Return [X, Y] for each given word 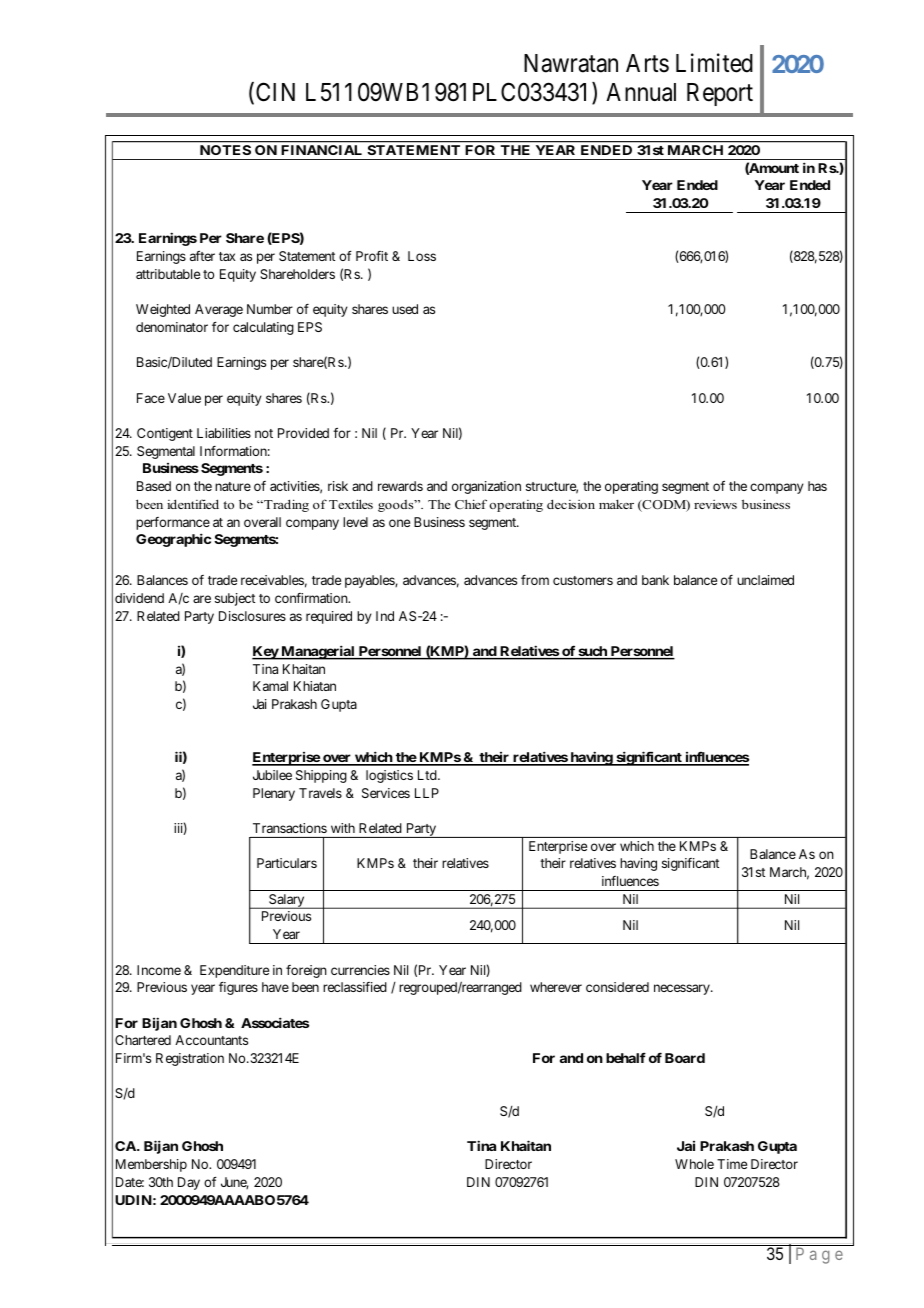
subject [235, 599]
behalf [626, 1058]
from [535, 580]
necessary [683, 989]
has [817, 486]
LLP [427, 793]
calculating [263, 328]
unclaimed [765, 580]
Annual [641, 92]
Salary [287, 901]
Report [720, 94]
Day [189, 1183]
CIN [275, 92]
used [405, 309]
